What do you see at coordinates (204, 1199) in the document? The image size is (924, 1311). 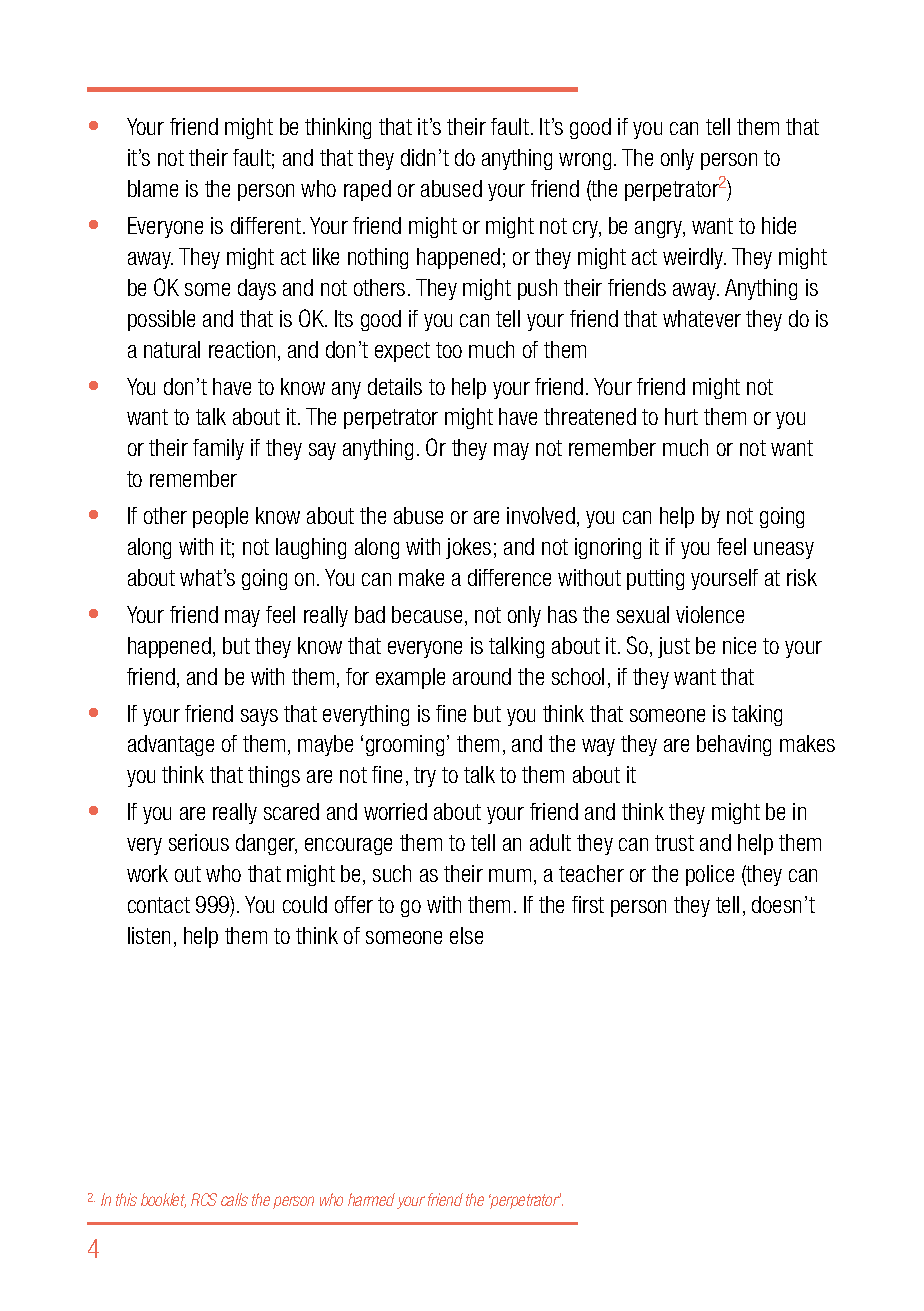 I see `RCS` at bounding box center [204, 1199].
